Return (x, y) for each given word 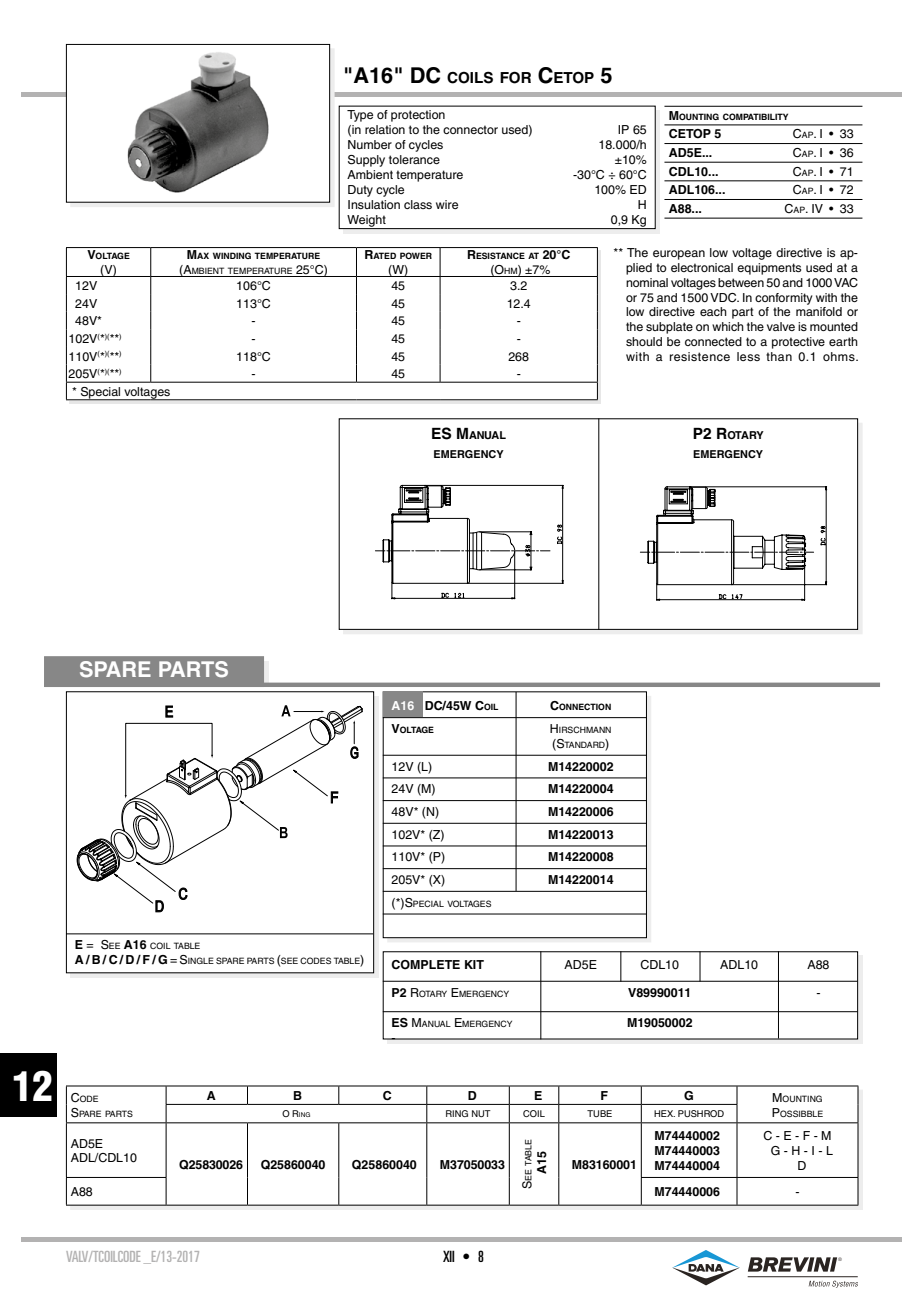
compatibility (755, 116)
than (779, 356)
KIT (474, 964)
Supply (366, 161)
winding (232, 255)
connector (470, 129)
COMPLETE (425, 965)
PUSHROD (701, 1113)
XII (449, 1256)
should (644, 341)
